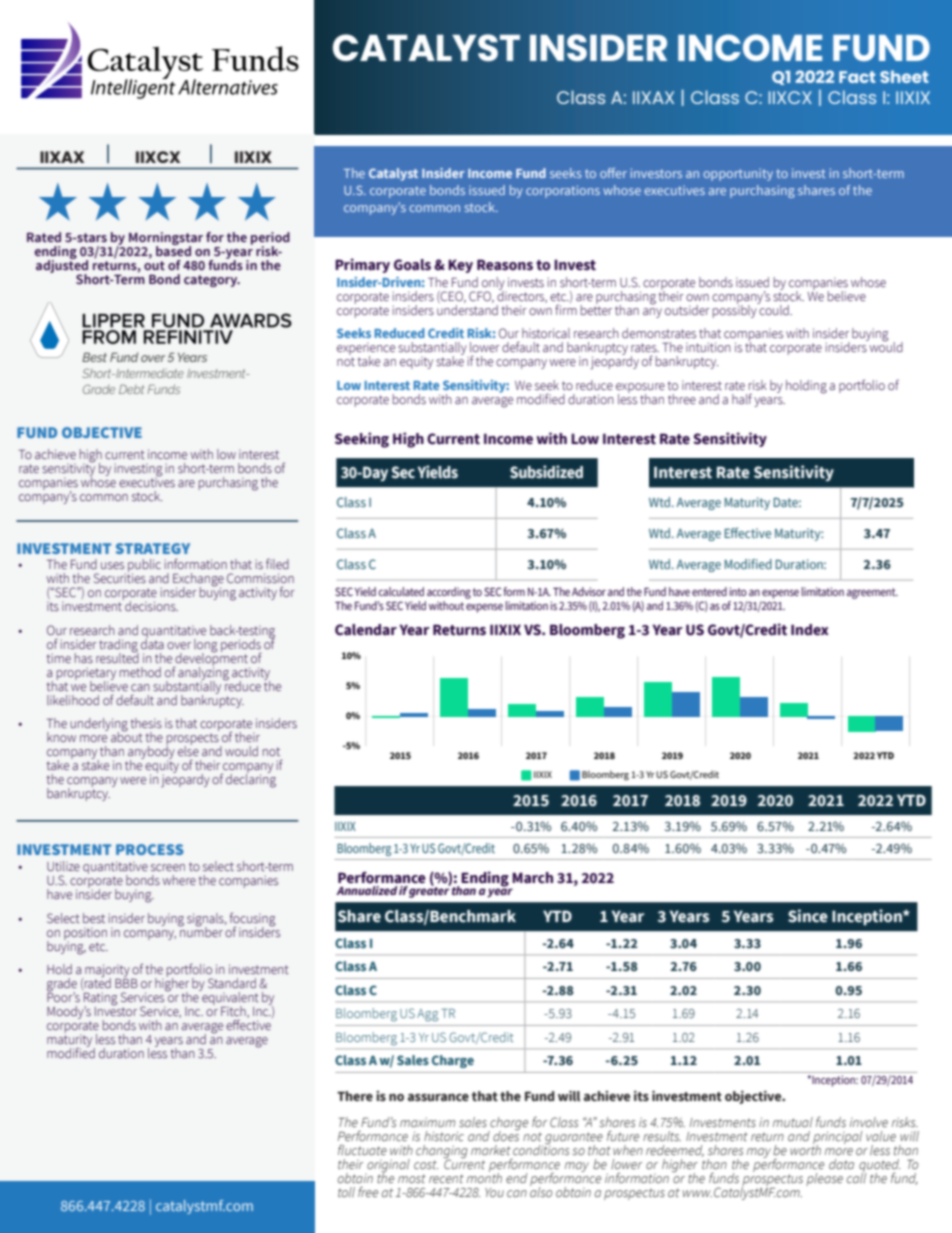  What do you see at coordinates (857, 77) in the screenshot?
I see `Fact` at bounding box center [857, 77].
